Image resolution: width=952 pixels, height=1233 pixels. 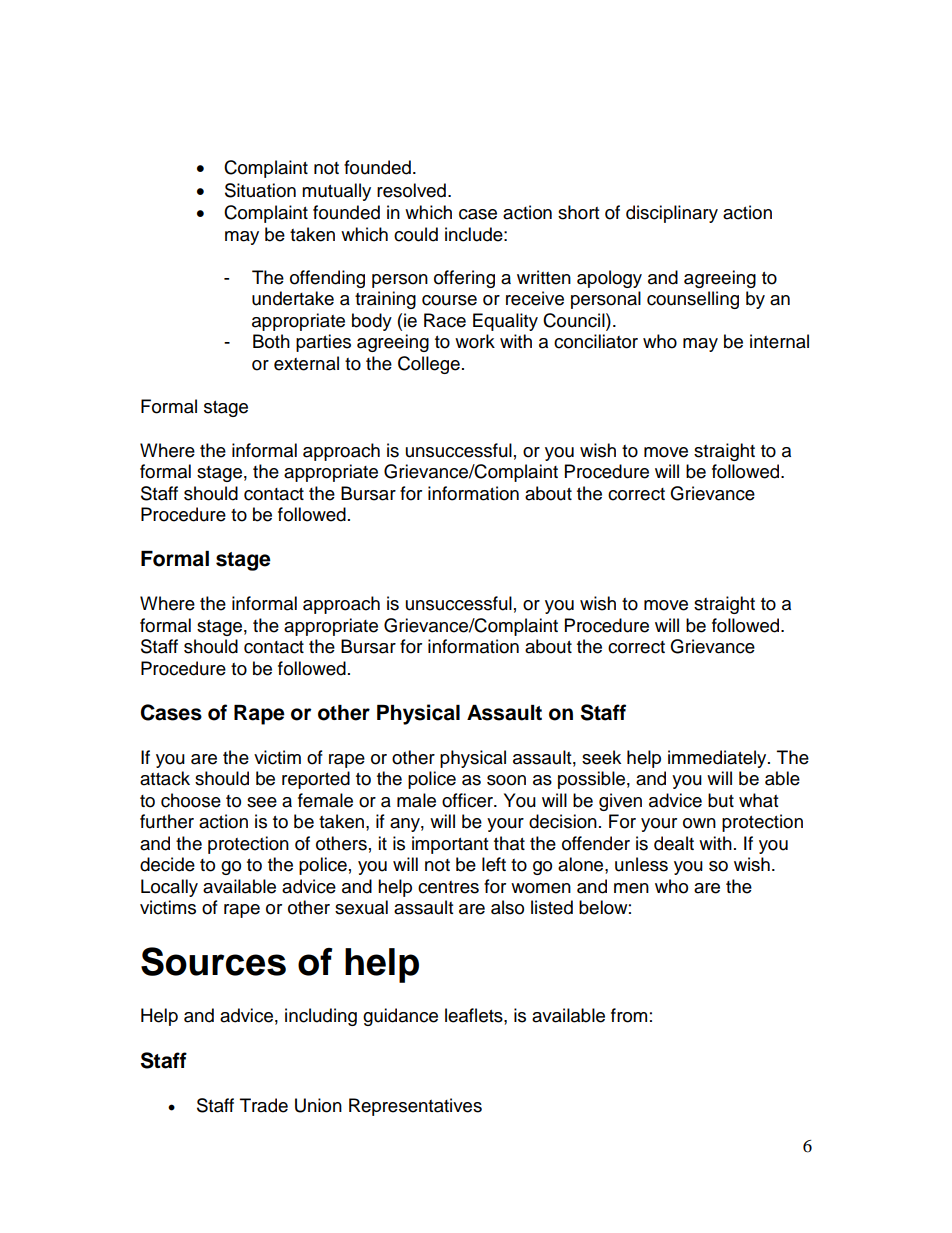 What do you see at coordinates (260, 190) in the screenshot?
I see `Situation` at bounding box center [260, 190].
